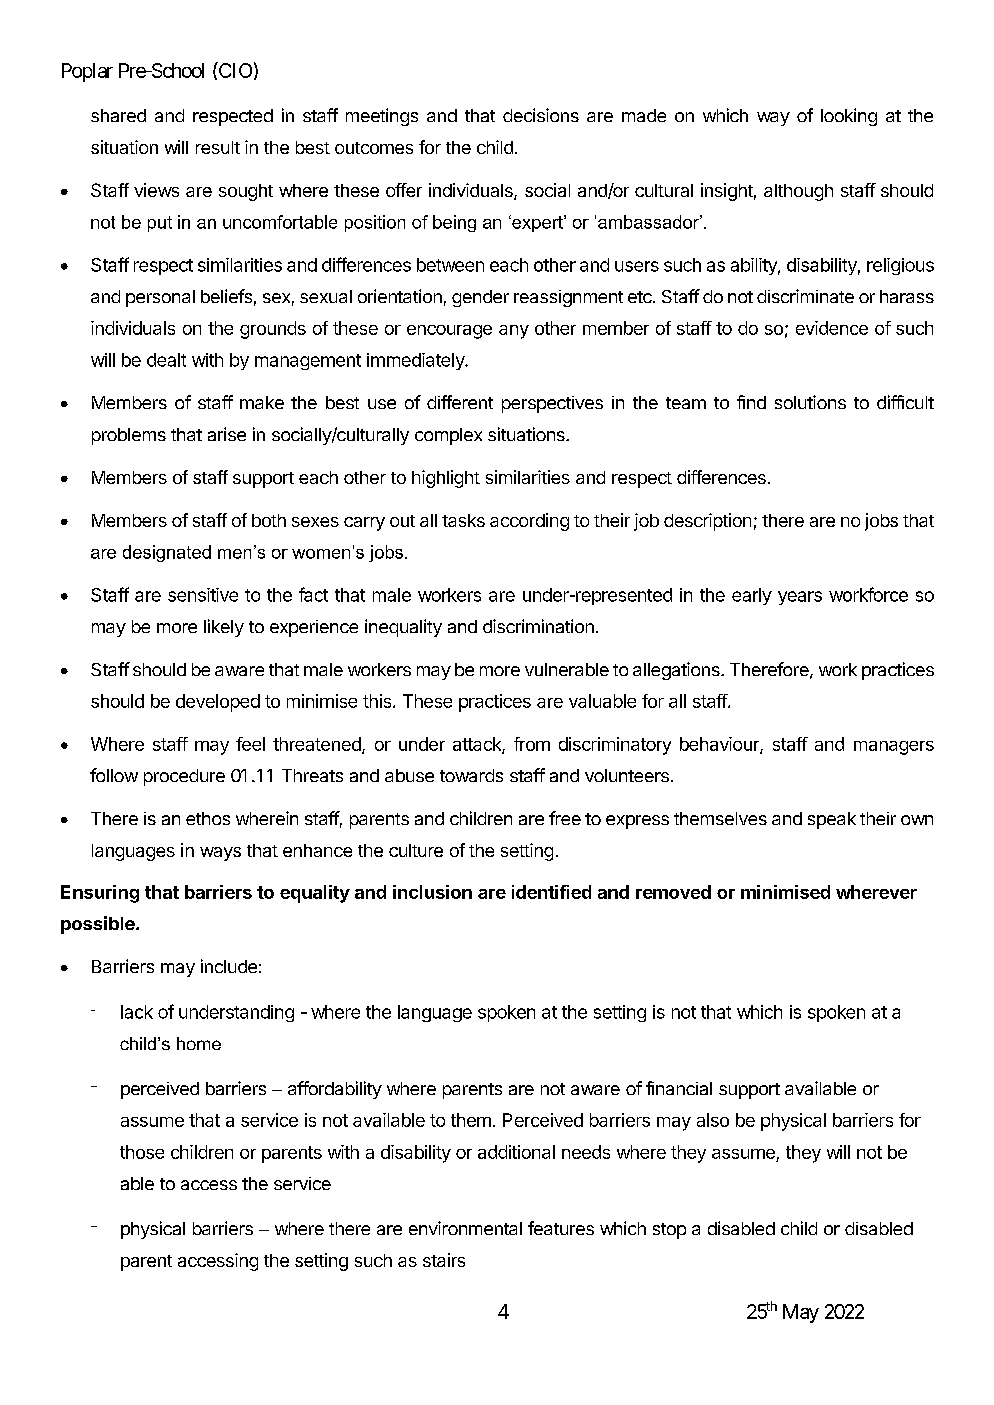 The height and width of the image is (1405, 994). Describe the element at coordinates (541, 115) in the image. I see `decisions` at that location.
